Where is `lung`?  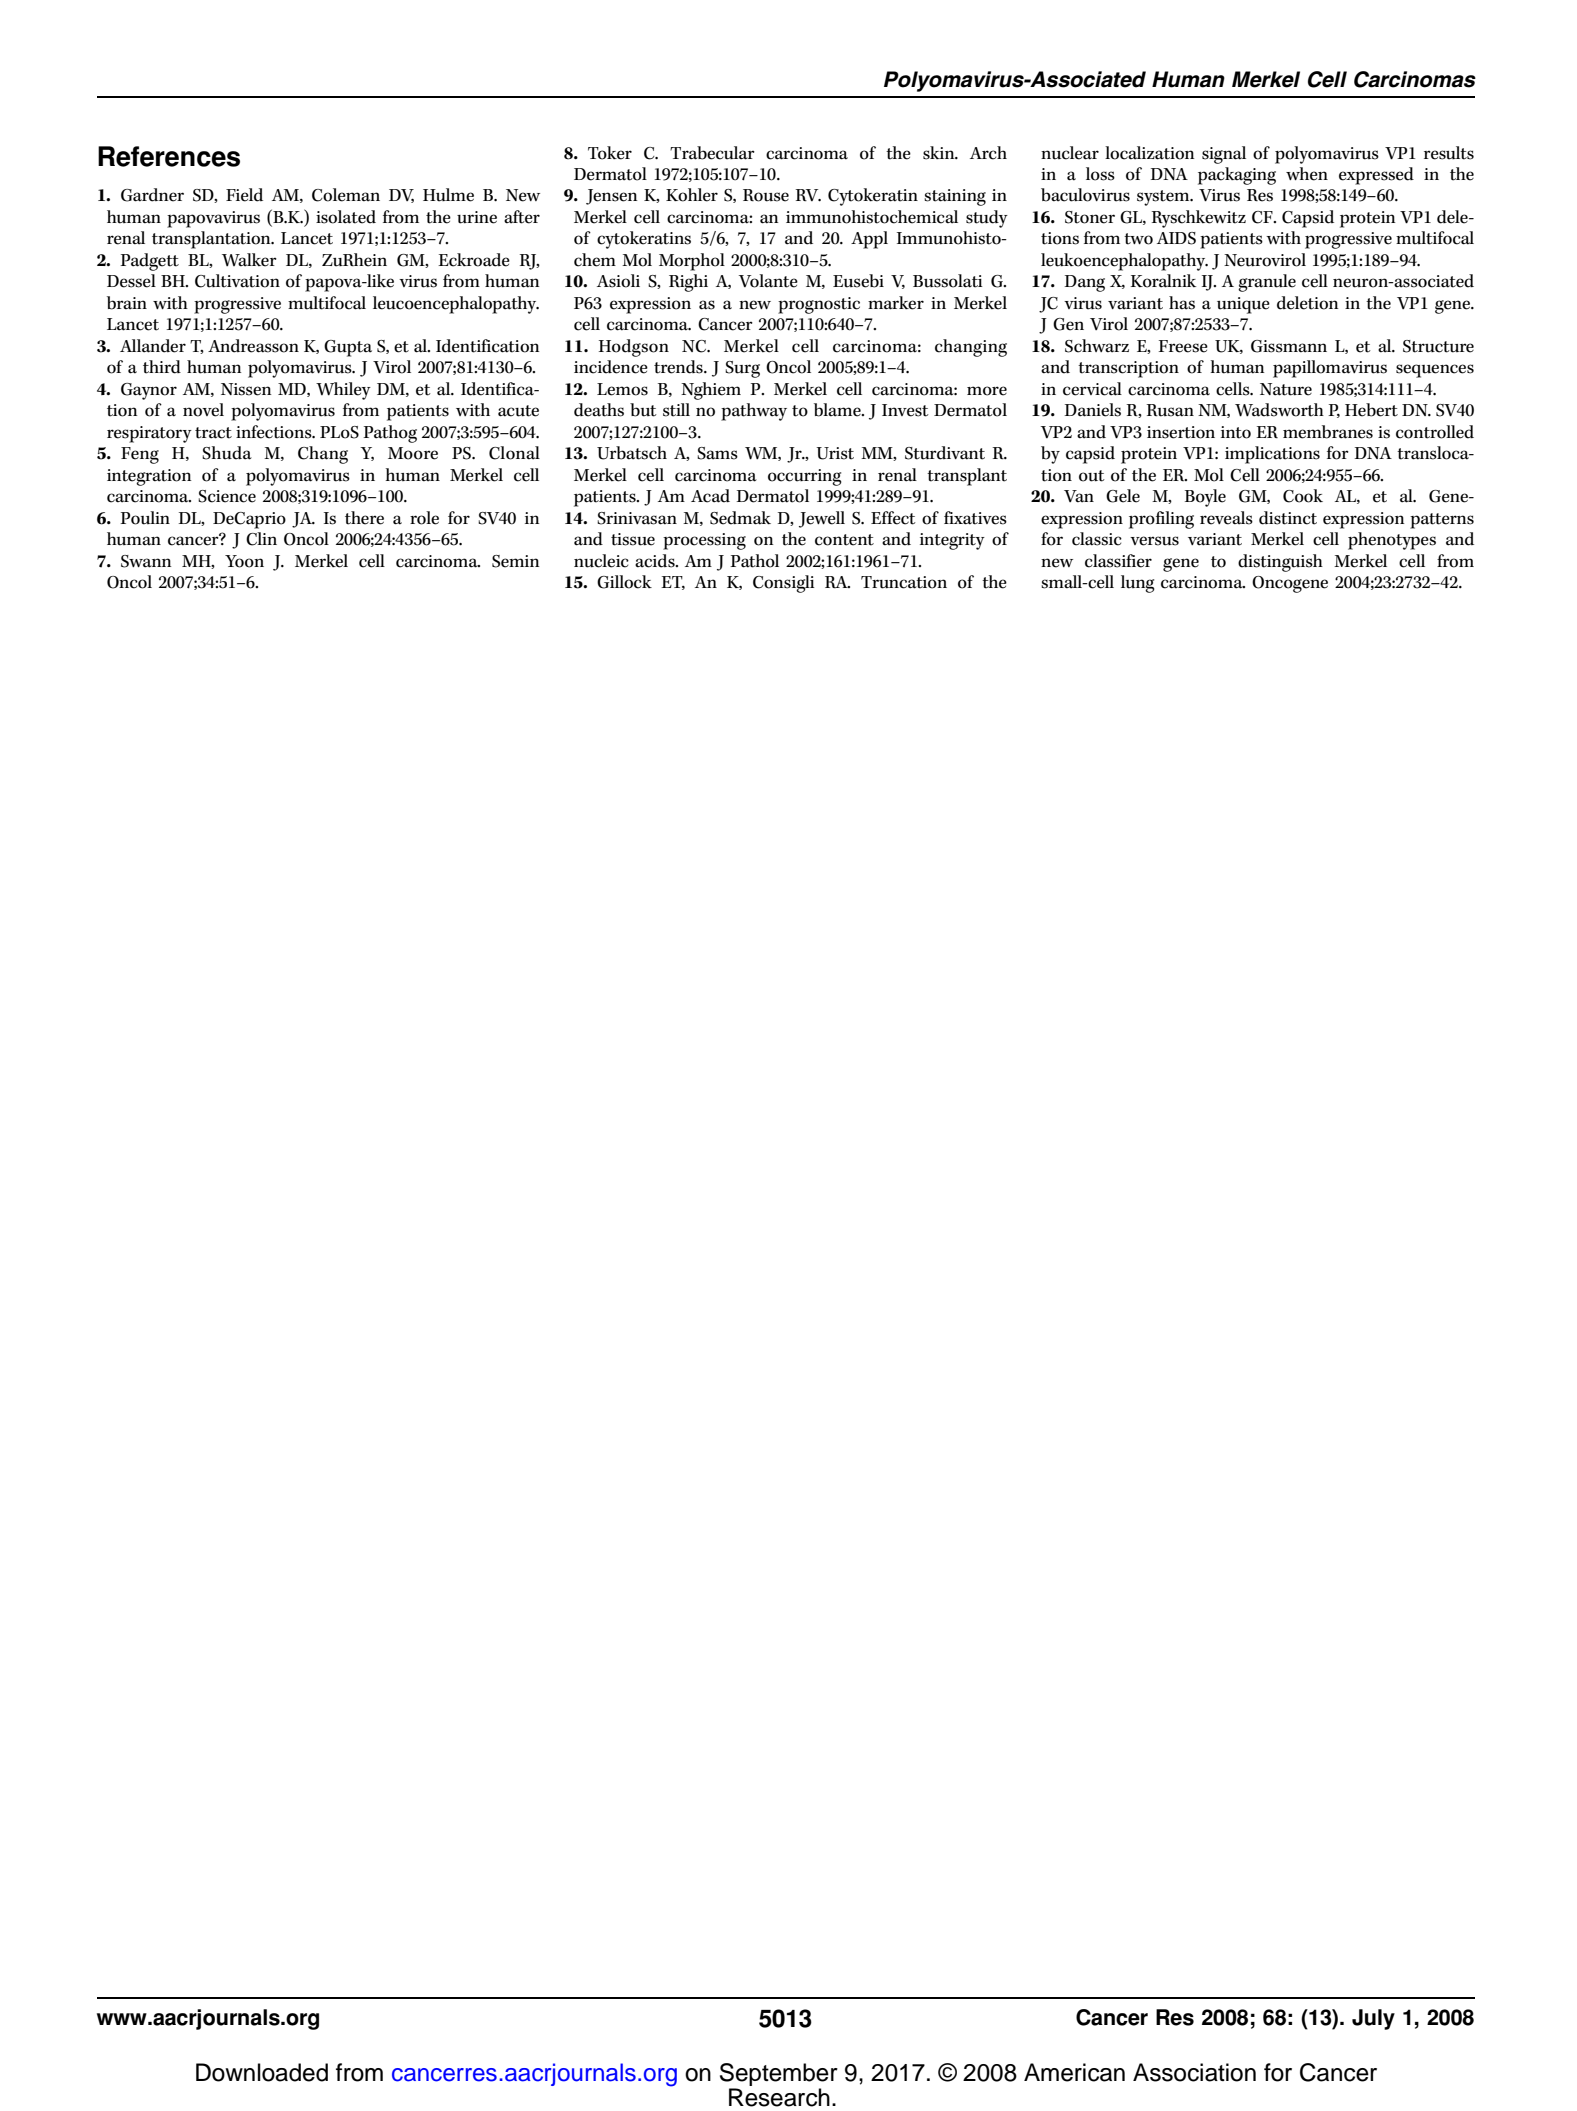
lung is located at coordinates (1138, 584).
